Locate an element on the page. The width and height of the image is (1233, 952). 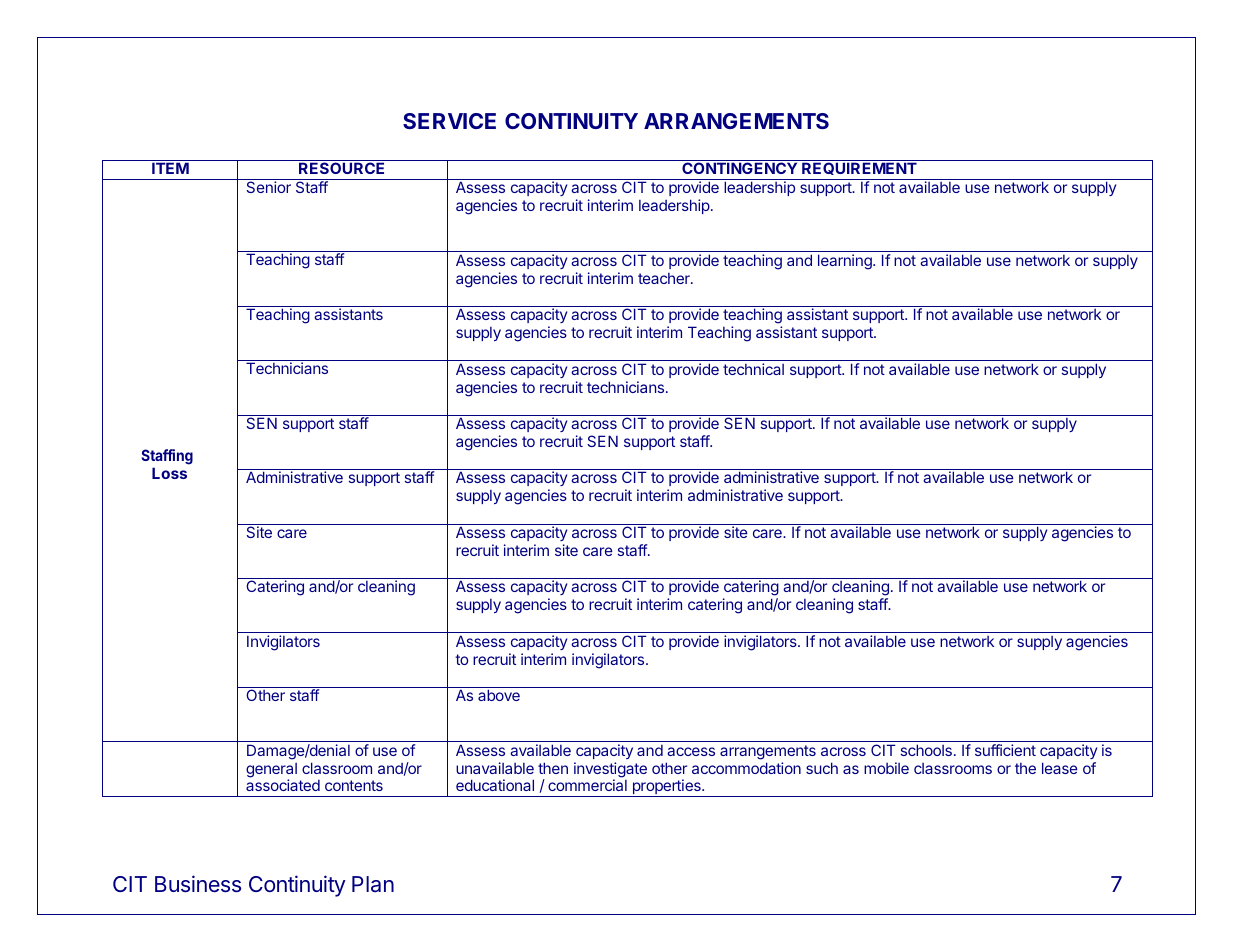
Loss is located at coordinates (169, 473).
